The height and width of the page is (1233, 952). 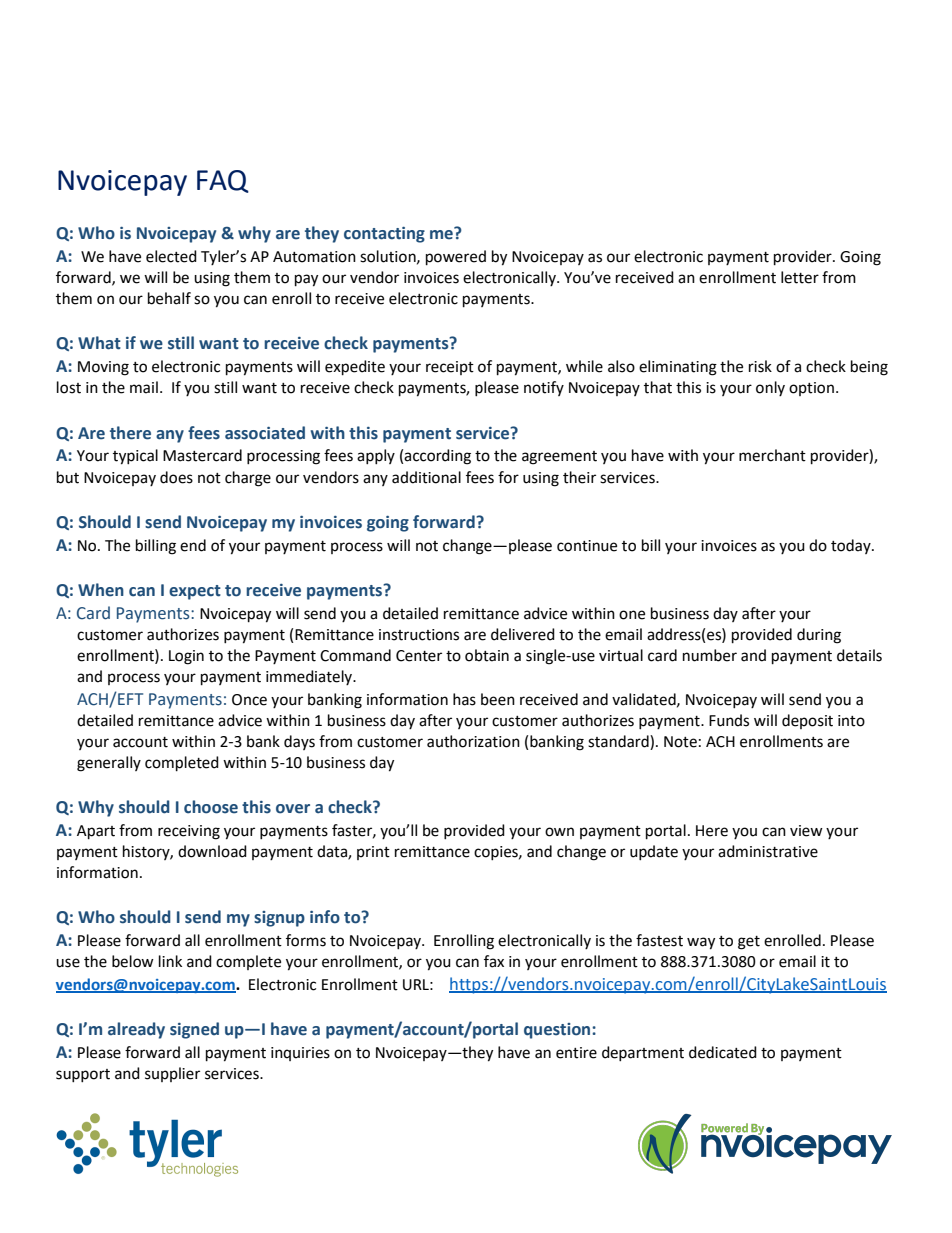 What do you see at coordinates (176, 477) in the page?
I see `does` at bounding box center [176, 477].
